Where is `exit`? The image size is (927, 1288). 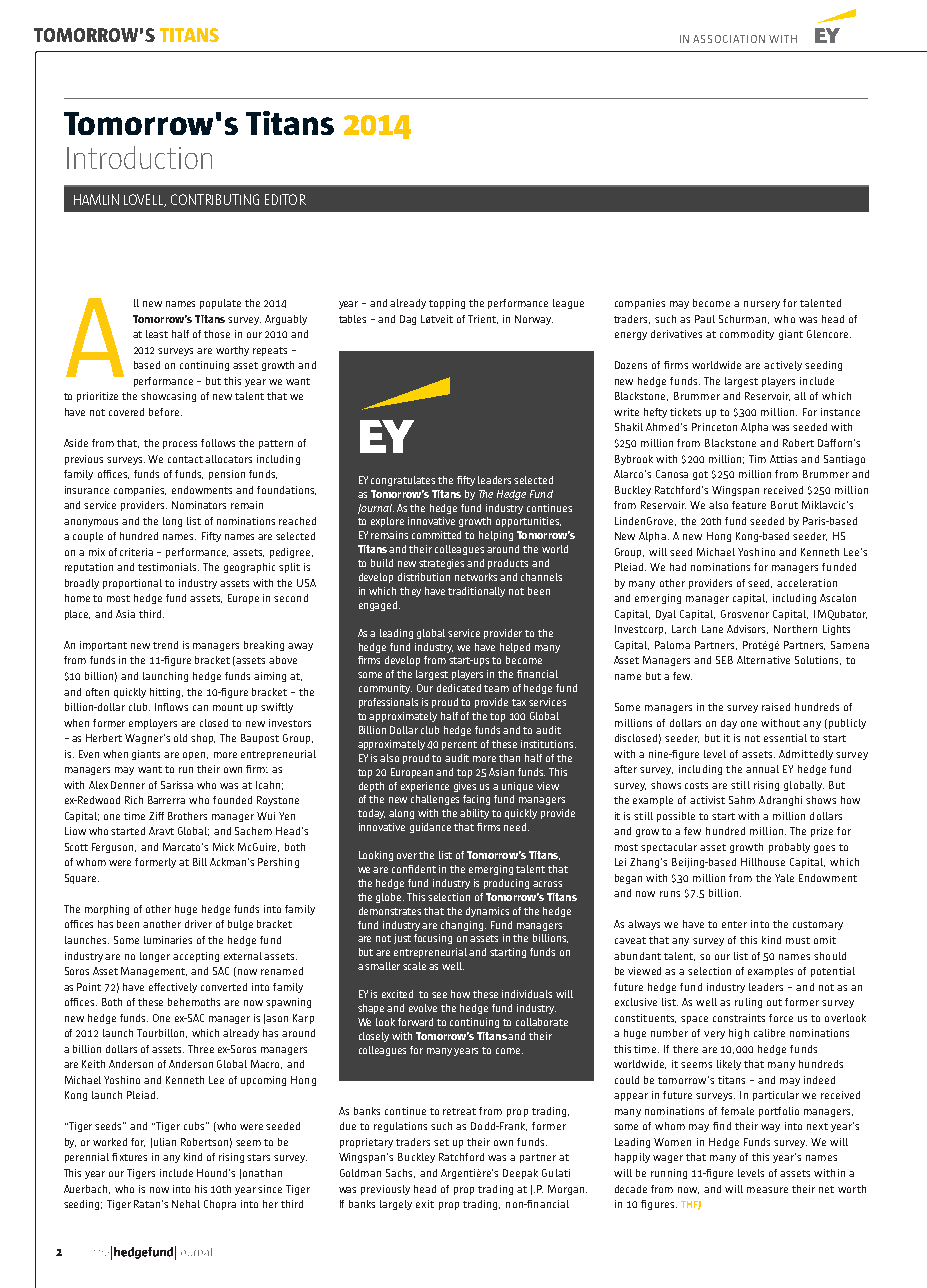 exit is located at coordinates (425, 1204).
